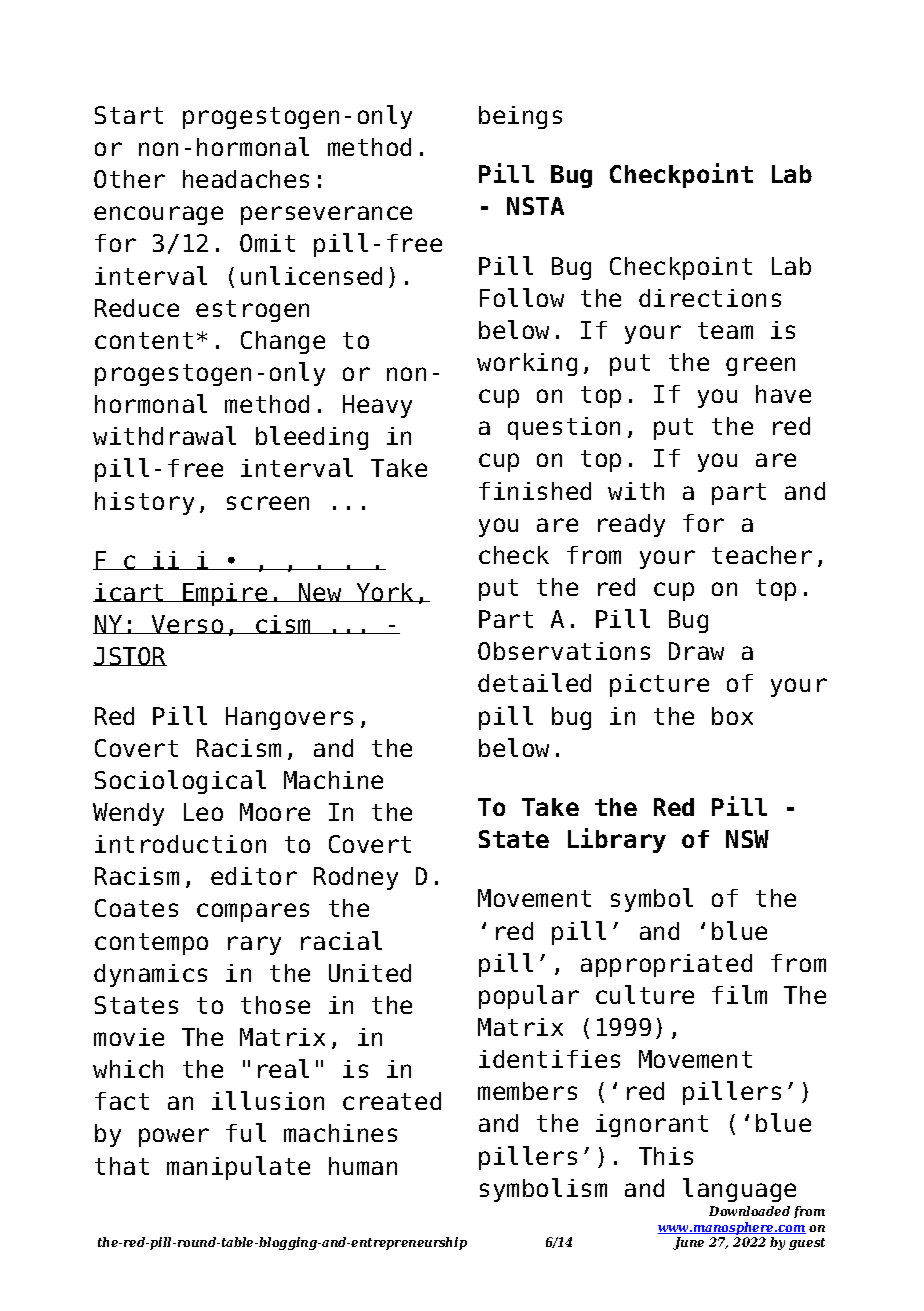 The width and height of the screenshot is (924, 1311). What do you see at coordinates (747, 839) in the screenshot?
I see `NSW` at bounding box center [747, 839].
